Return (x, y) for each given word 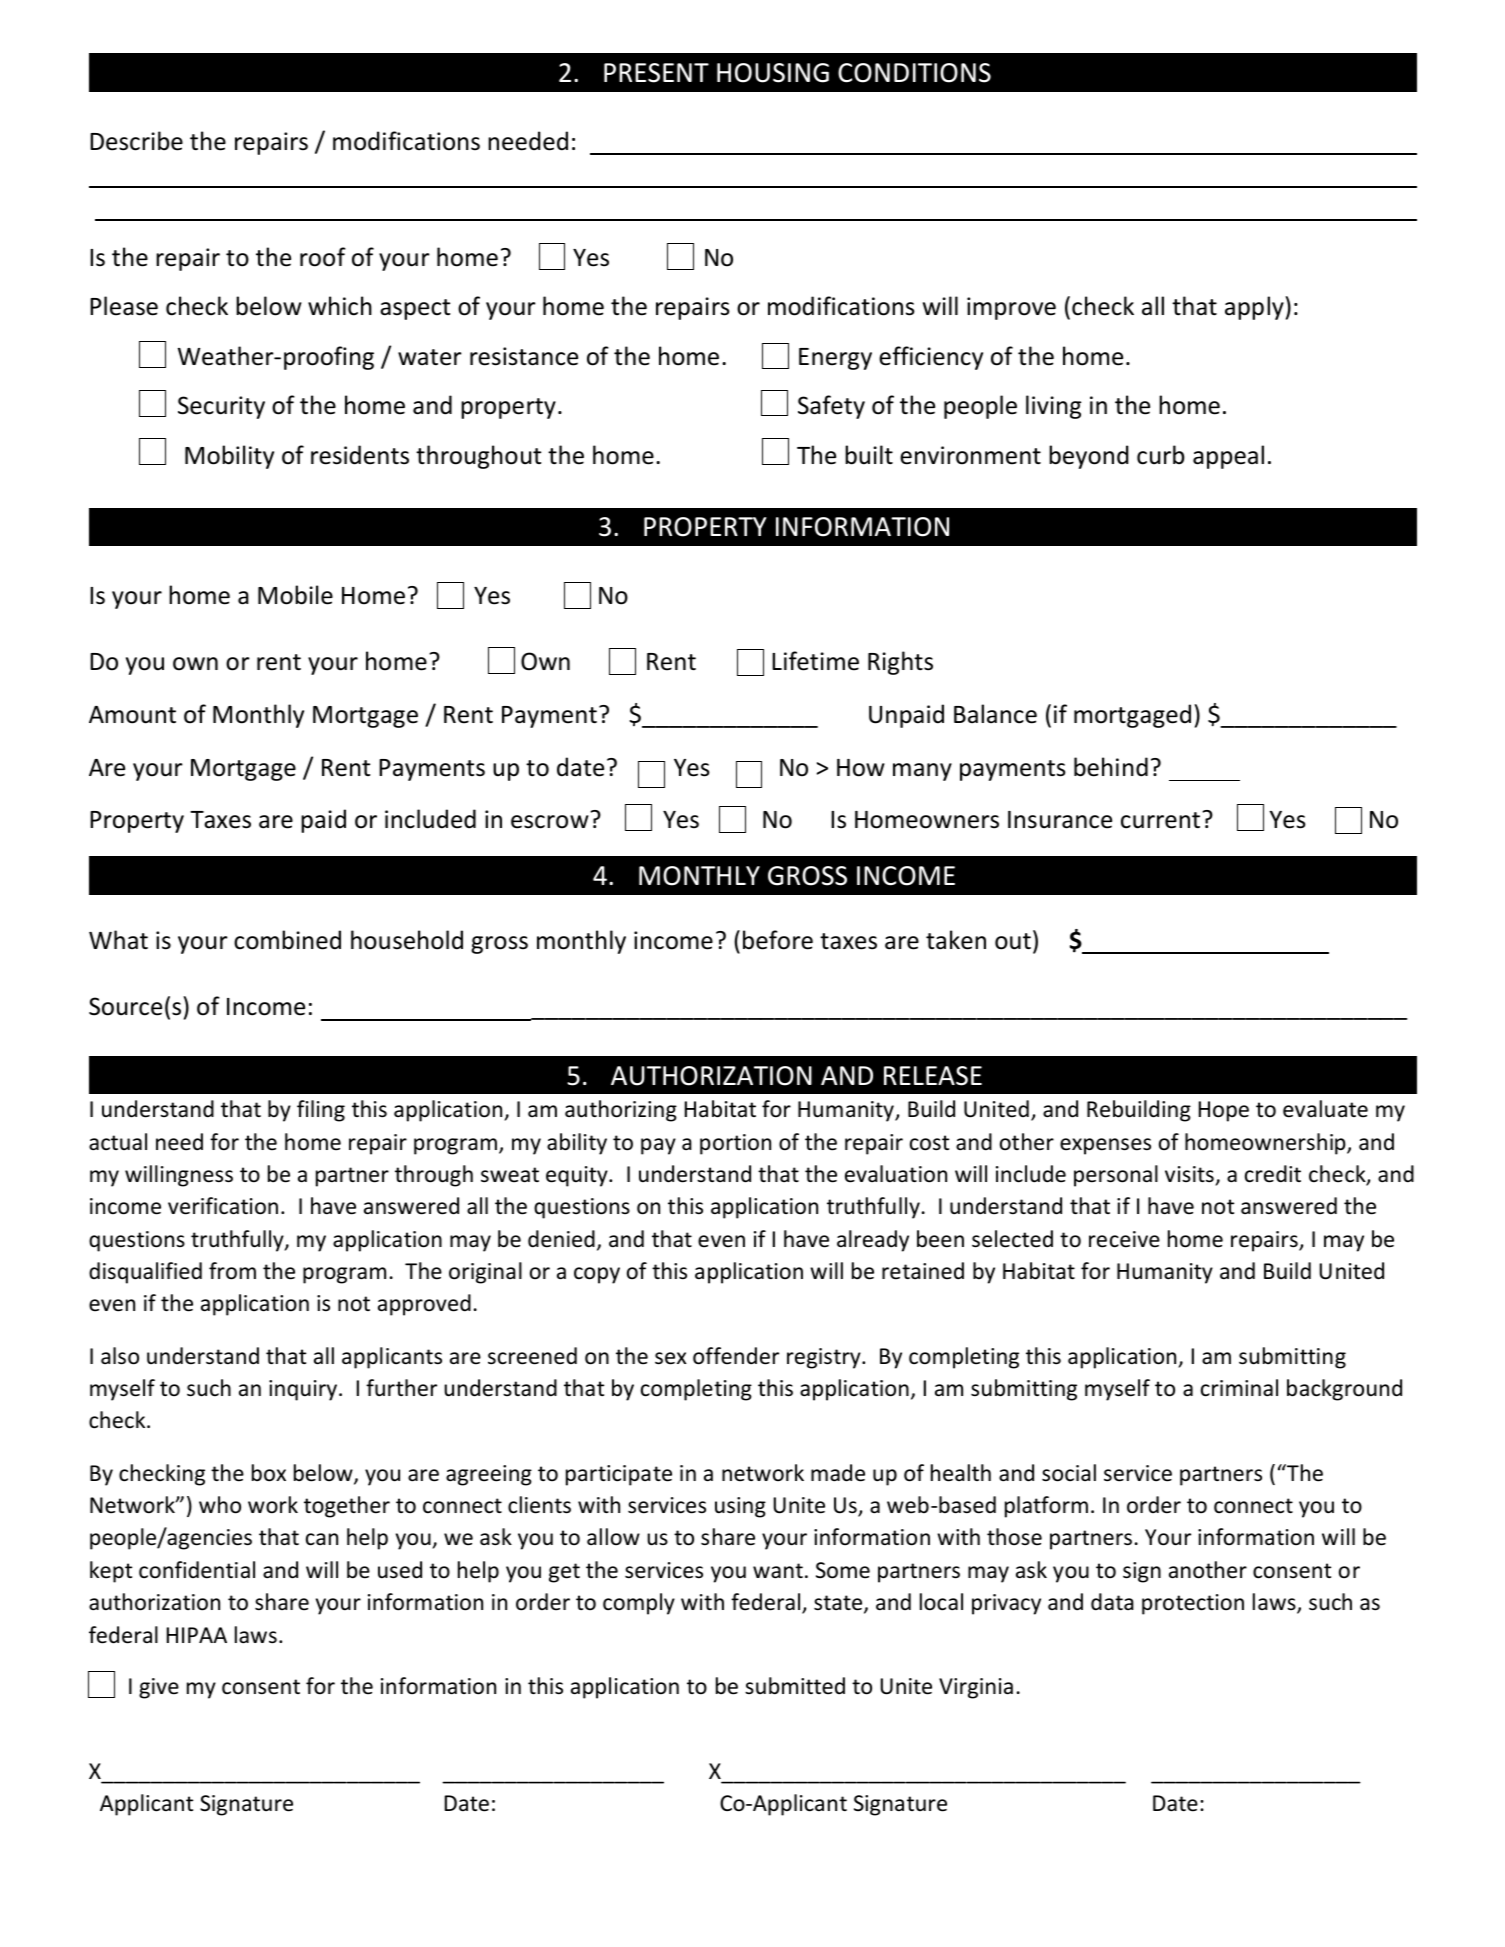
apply (1255, 308)
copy (597, 1275)
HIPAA (197, 1635)
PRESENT (656, 73)
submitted (795, 1686)
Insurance (1060, 820)
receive (1124, 1239)
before (778, 940)
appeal (1228, 457)
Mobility (229, 457)
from (232, 1271)
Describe (136, 141)
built (869, 455)
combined (287, 940)
